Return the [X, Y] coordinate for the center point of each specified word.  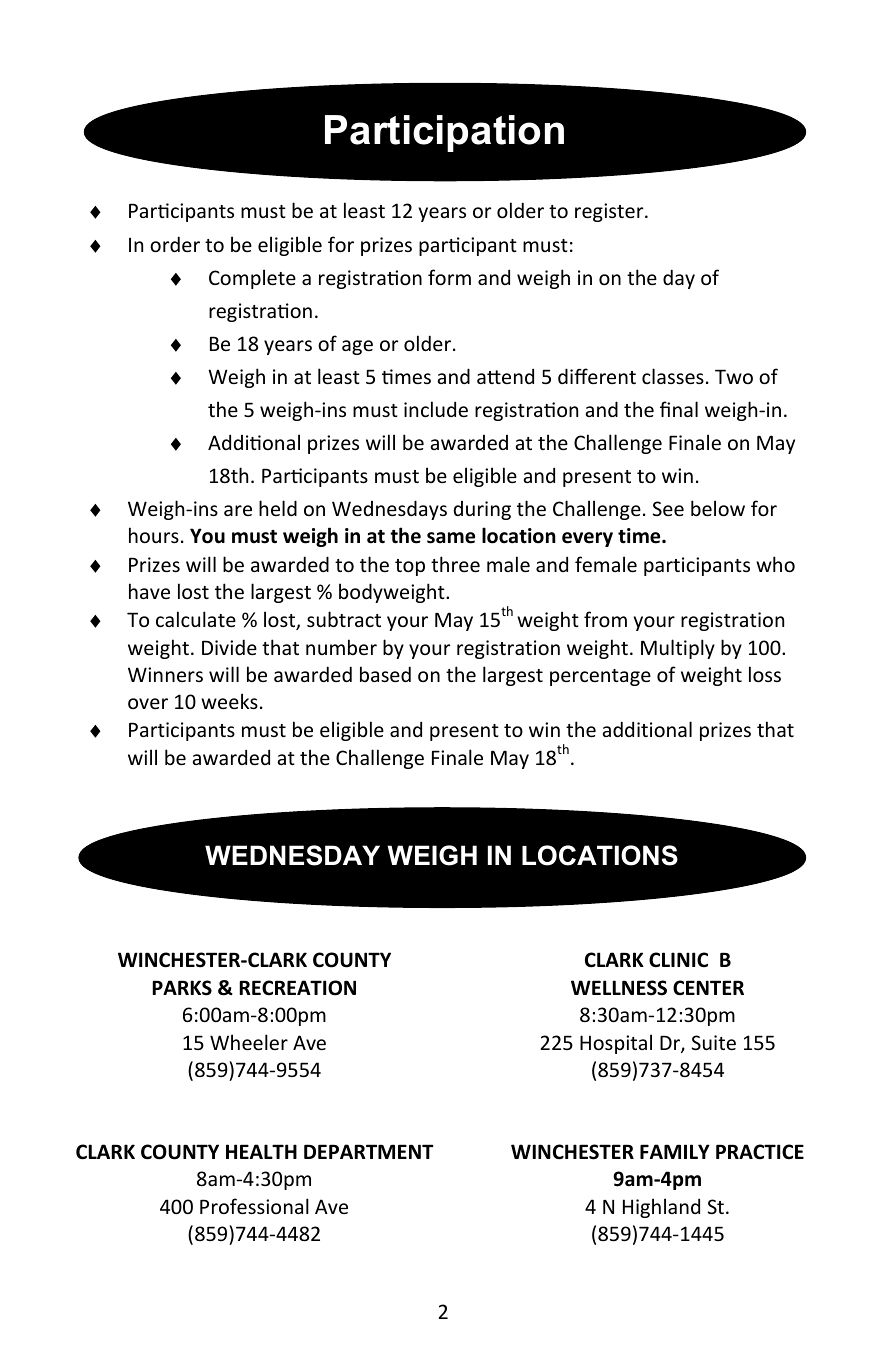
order [175, 244]
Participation [444, 133]
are [238, 510]
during [482, 510]
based [385, 674]
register [610, 212]
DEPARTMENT [368, 1151]
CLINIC [678, 959]
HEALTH [261, 1151]
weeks [229, 701]
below [718, 508]
